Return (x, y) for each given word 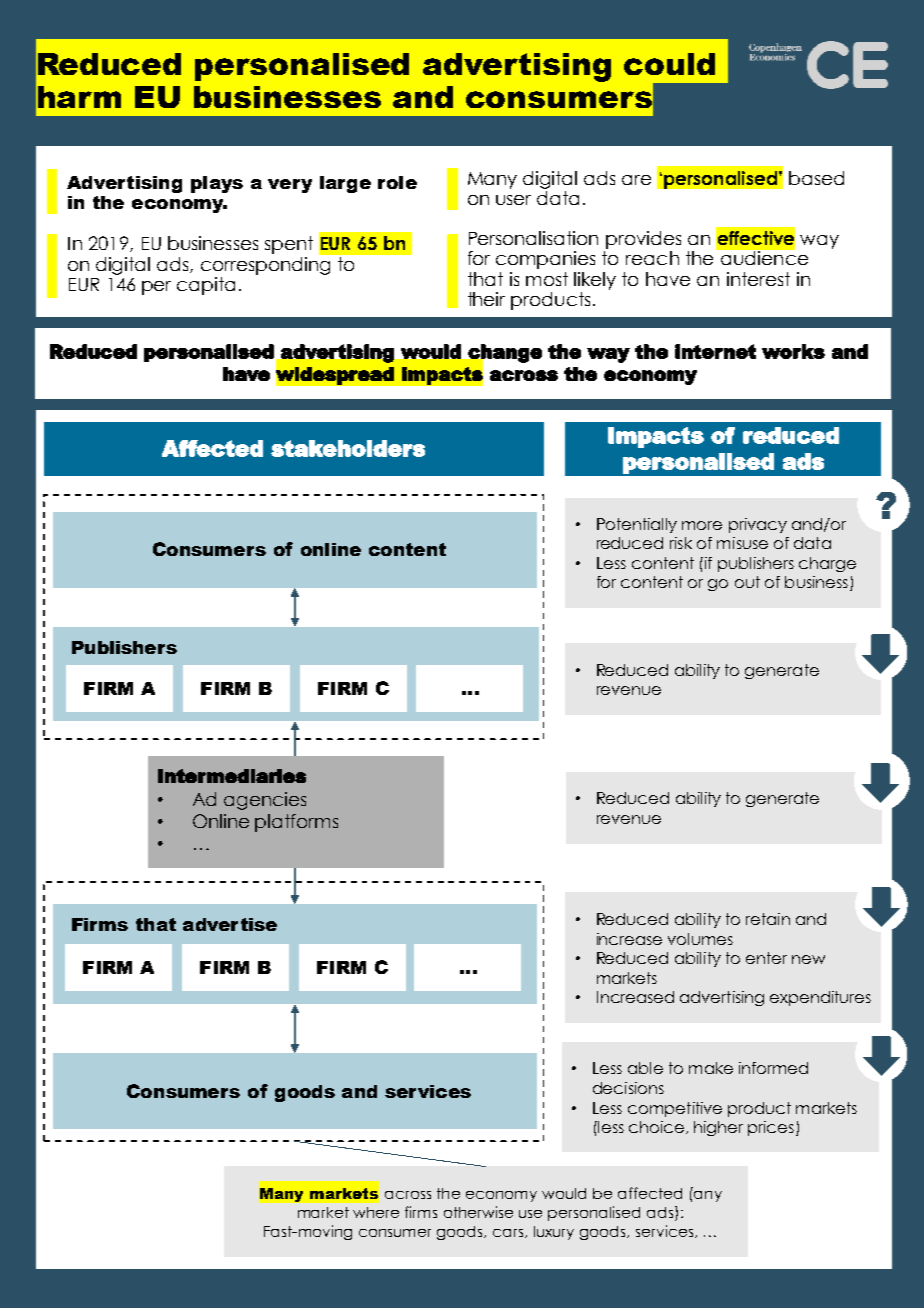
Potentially (637, 525)
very (290, 186)
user (513, 200)
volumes (700, 939)
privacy (758, 525)
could (669, 64)
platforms (296, 823)
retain (768, 919)
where (376, 1212)
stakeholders (348, 448)
